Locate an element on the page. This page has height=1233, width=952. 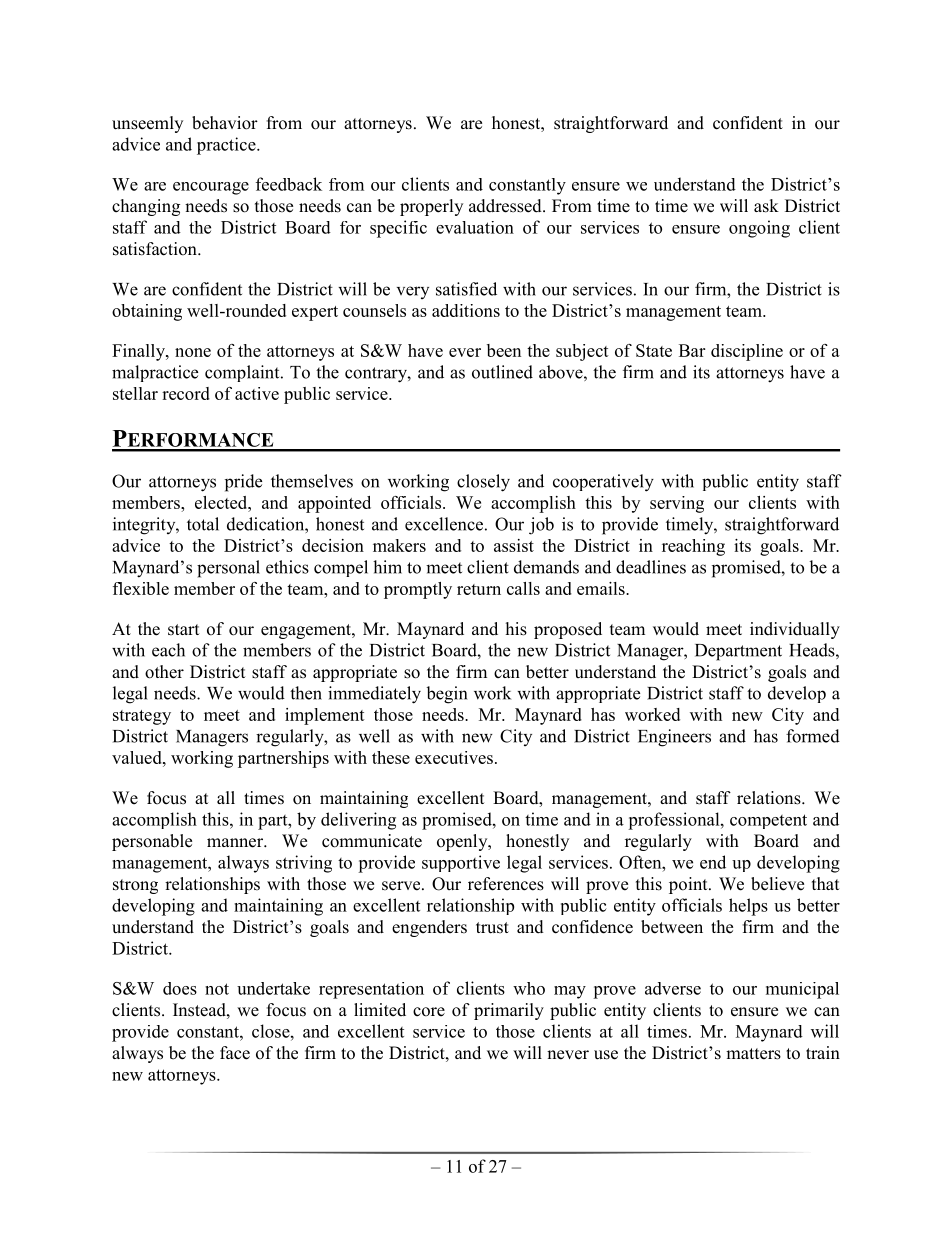
primarily is located at coordinates (509, 1011).
